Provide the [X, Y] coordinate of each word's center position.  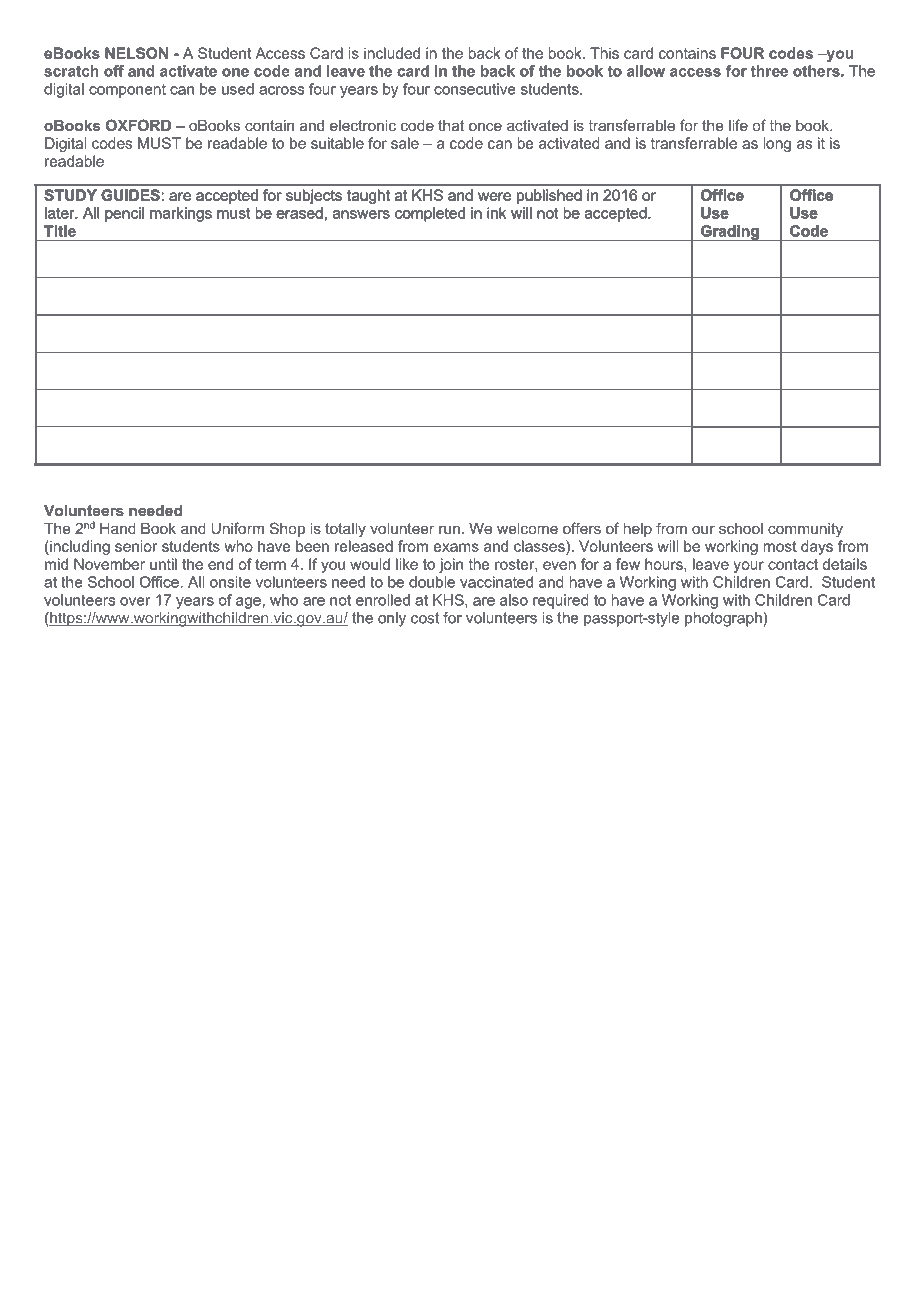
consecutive [475, 89]
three [769, 71]
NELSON [136, 53]
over [135, 601]
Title [60, 231]
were [494, 196]
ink [497, 213]
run [449, 529]
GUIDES [131, 195]
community [805, 530]
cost [425, 618]
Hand [118, 528]
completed [430, 214]
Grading [729, 233]
